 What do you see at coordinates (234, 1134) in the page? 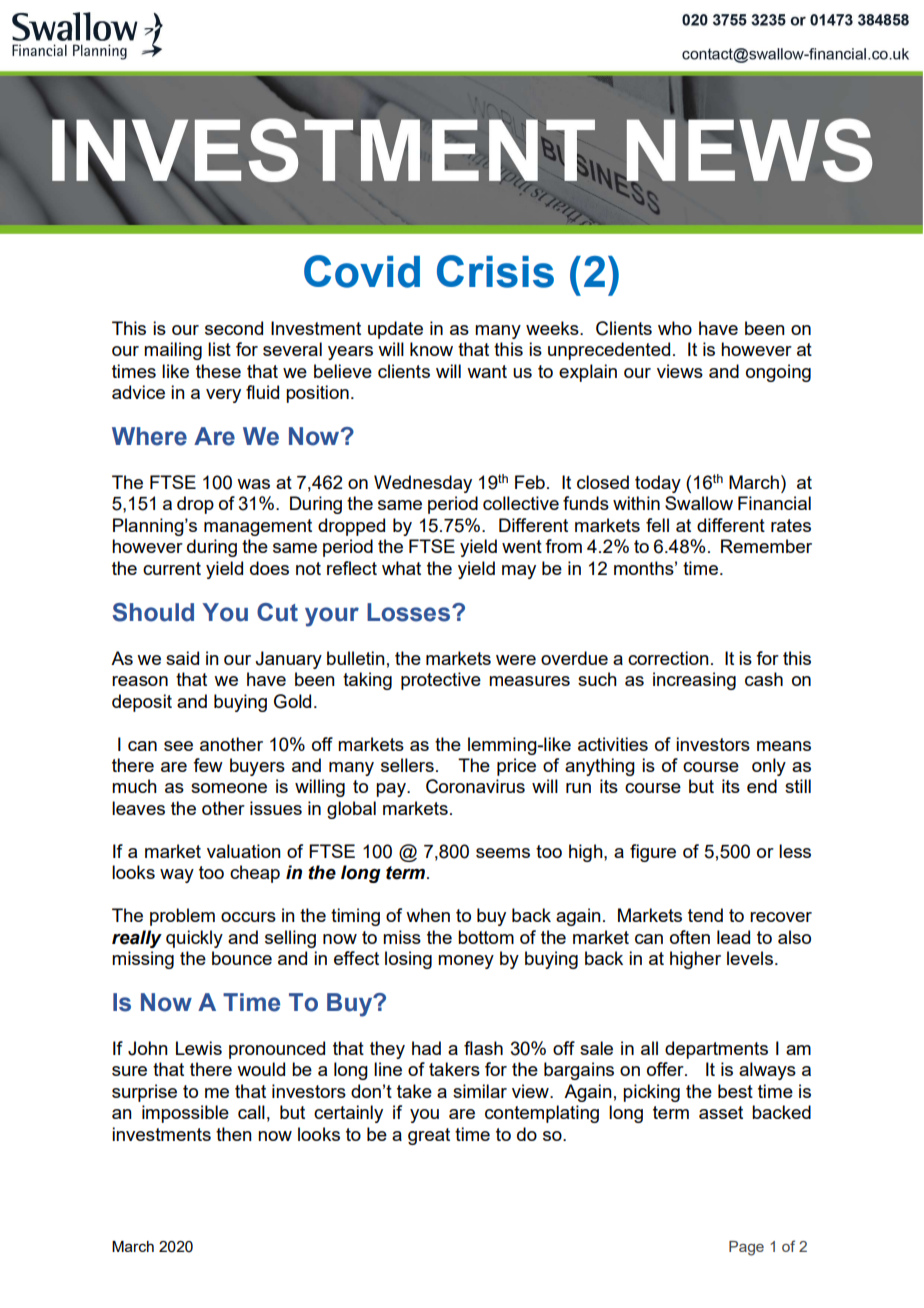
I see `then` at bounding box center [234, 1134].
